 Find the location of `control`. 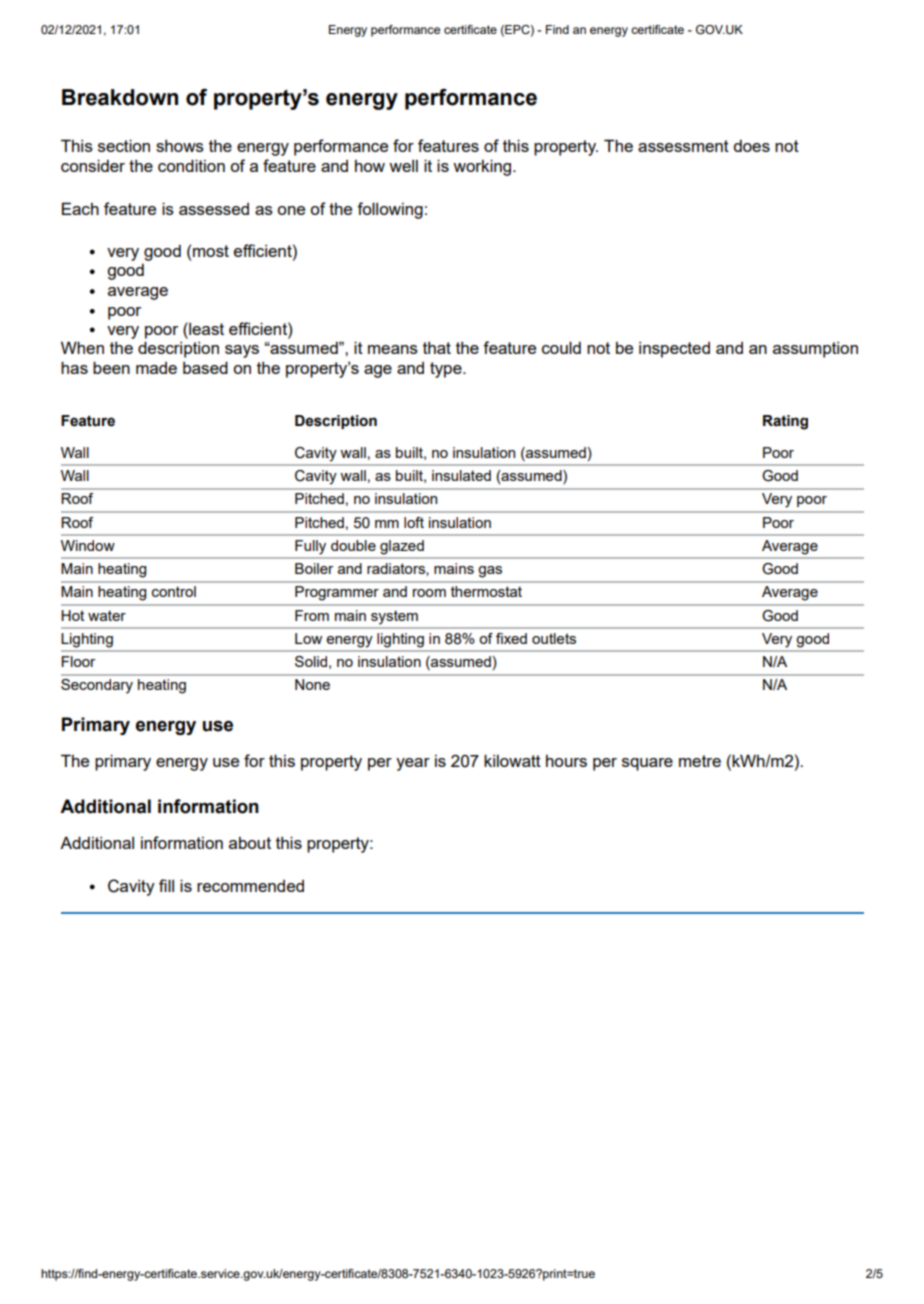

control is located at coordinates (174, 591).
